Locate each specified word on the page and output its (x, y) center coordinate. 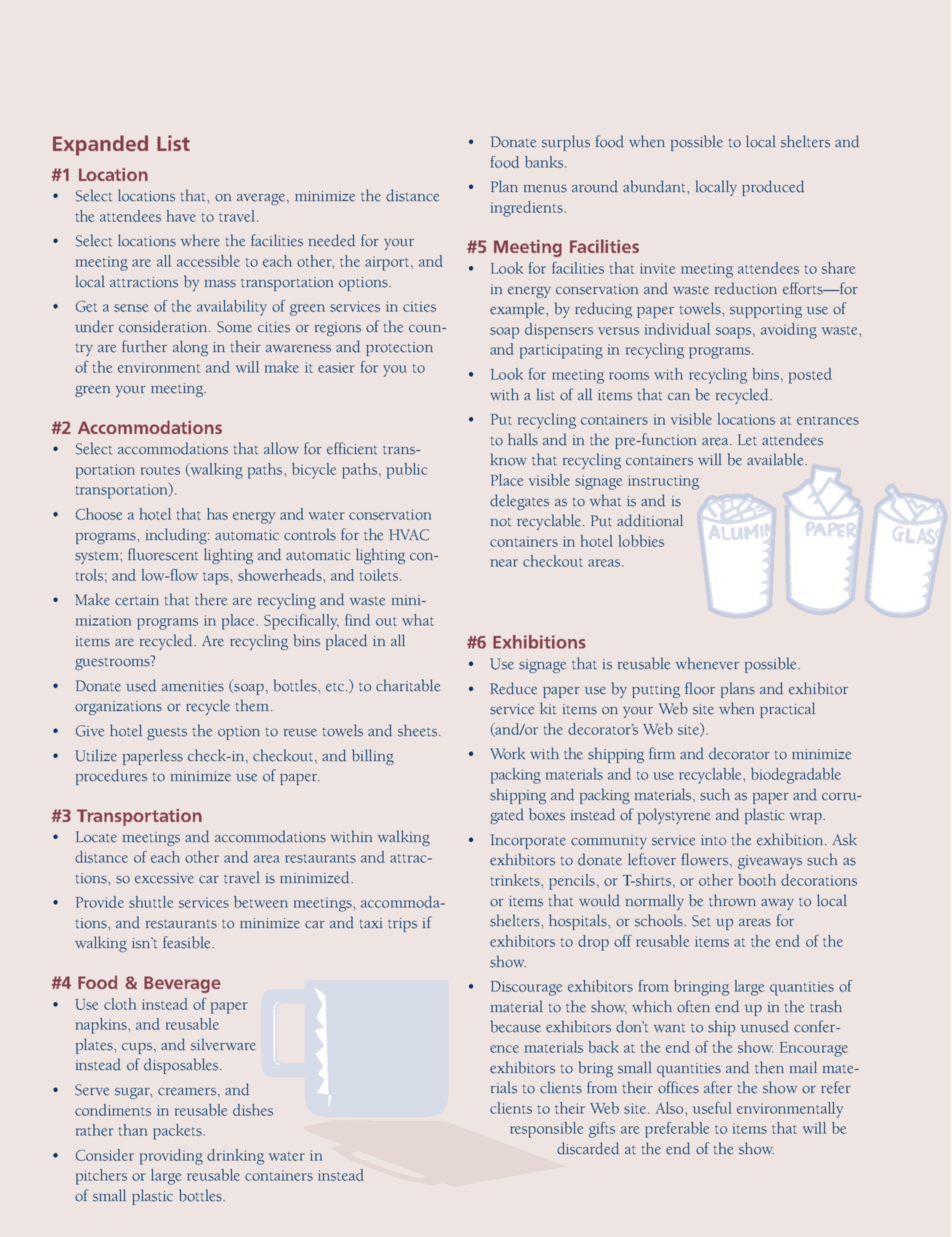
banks (544, 162)
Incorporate (528, 841)
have (181, 216)
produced (773, 188)
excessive (164, 878)
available (776, 459)
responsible (546, 1130)
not (500, 522)
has (217, 514)
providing (171, 1157)
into (713, 840)
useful (712, 1108)
